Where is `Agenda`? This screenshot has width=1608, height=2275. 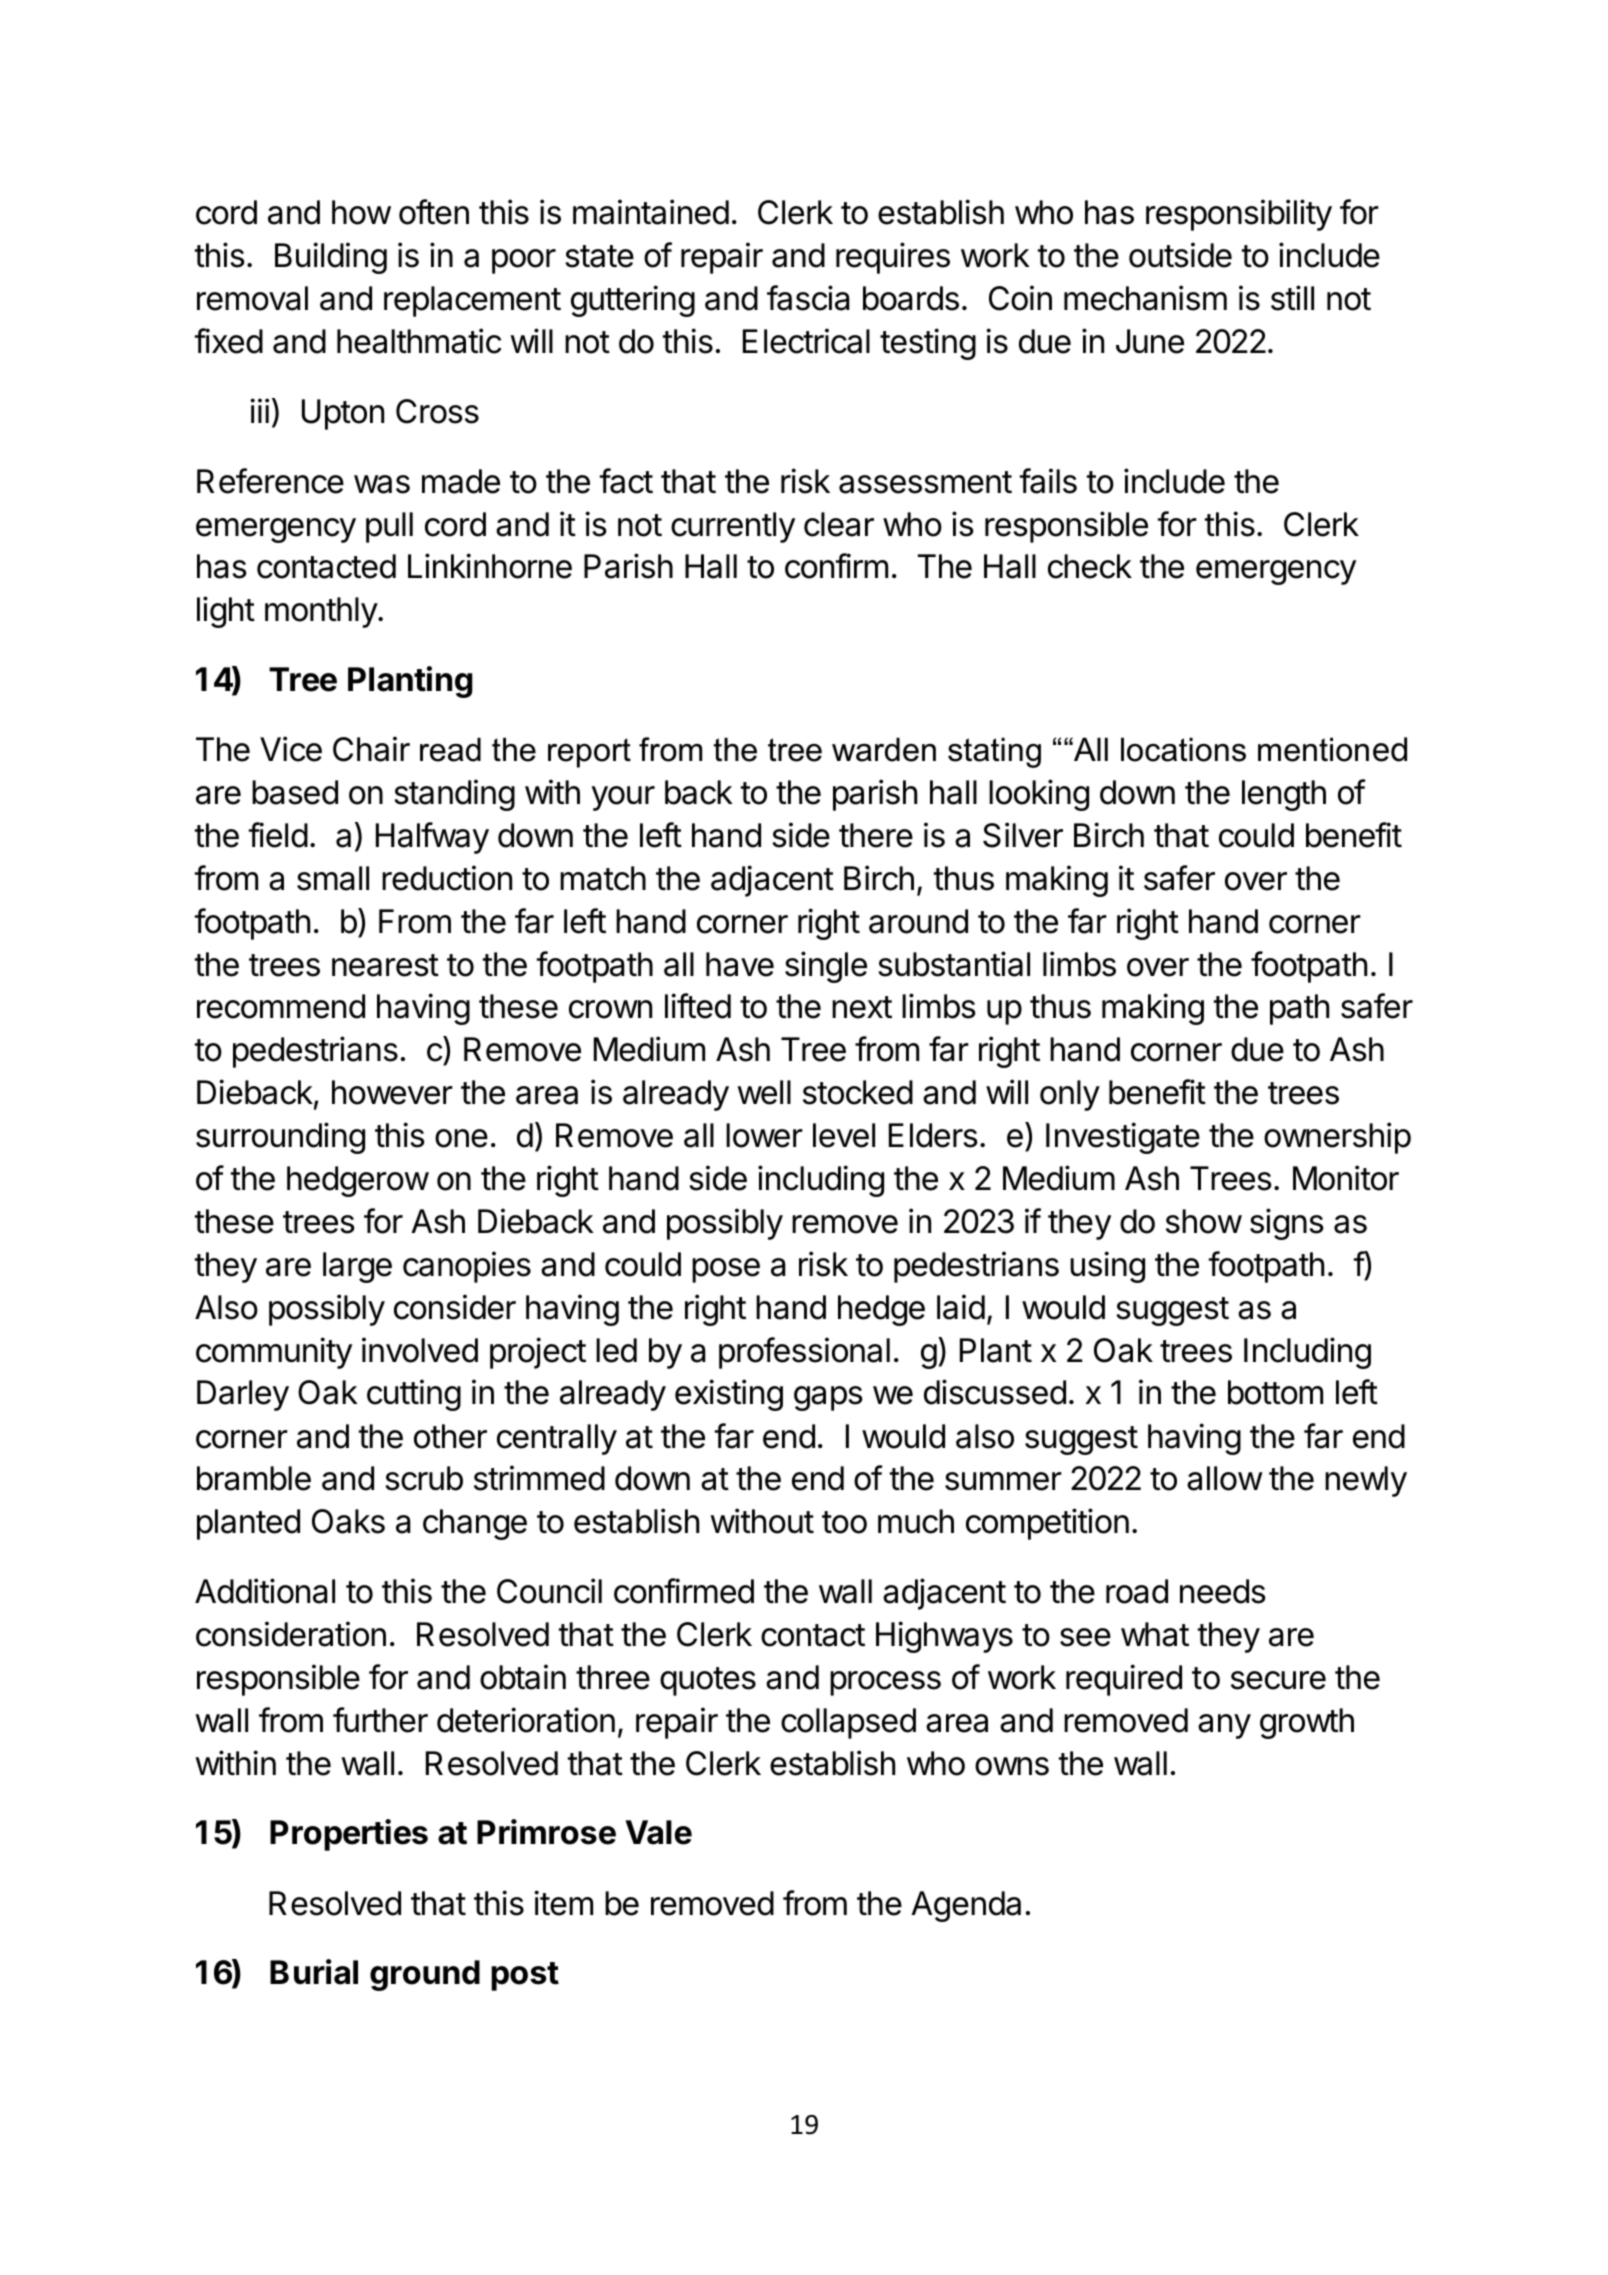
Agenda is located at coordinates (966, 1906).
